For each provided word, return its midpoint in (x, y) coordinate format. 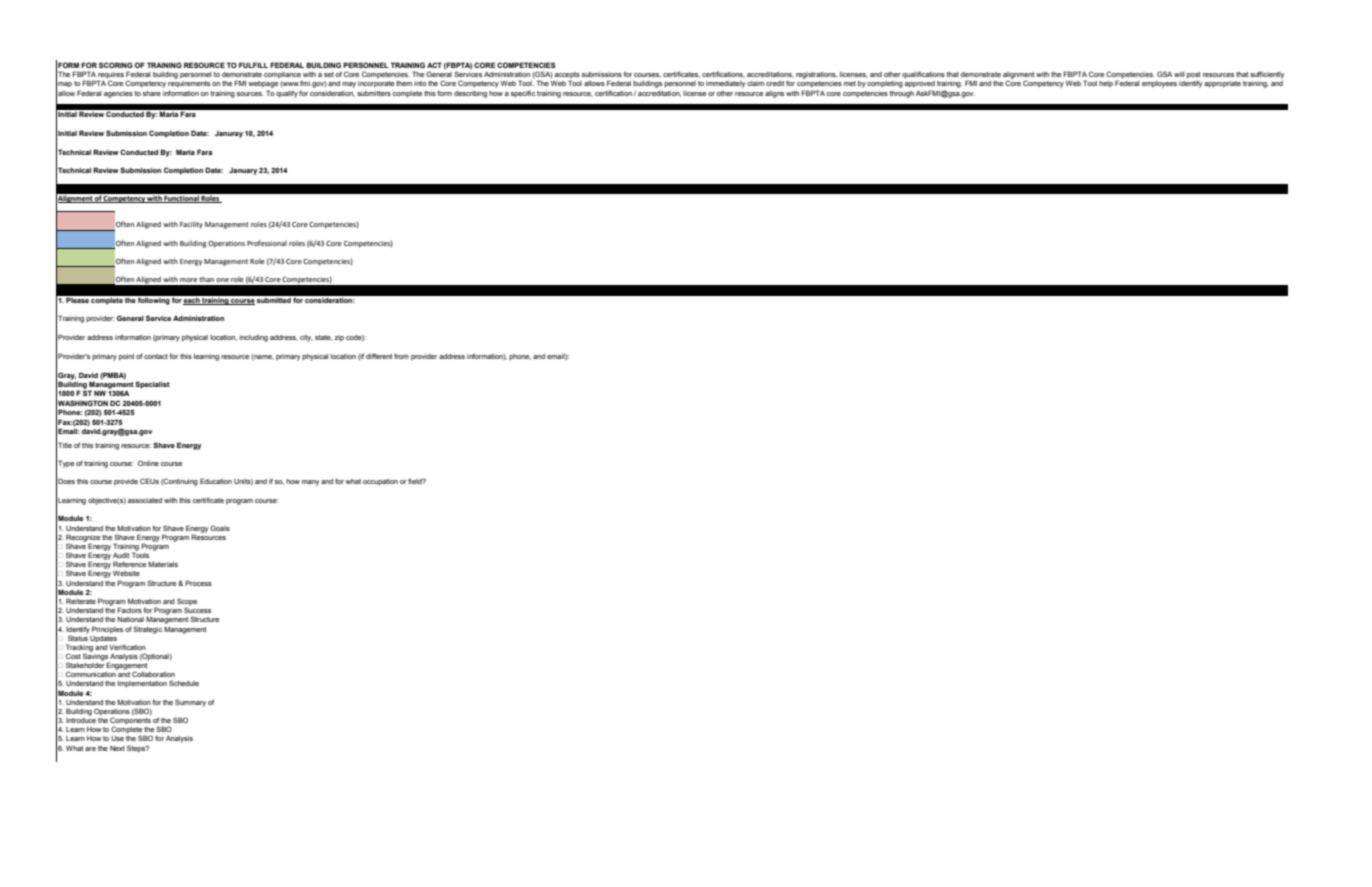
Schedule (184, 683)
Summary (190, 703)
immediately (725, 84)
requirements (189, 84)
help (1106, 84)
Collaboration (153, 674)
